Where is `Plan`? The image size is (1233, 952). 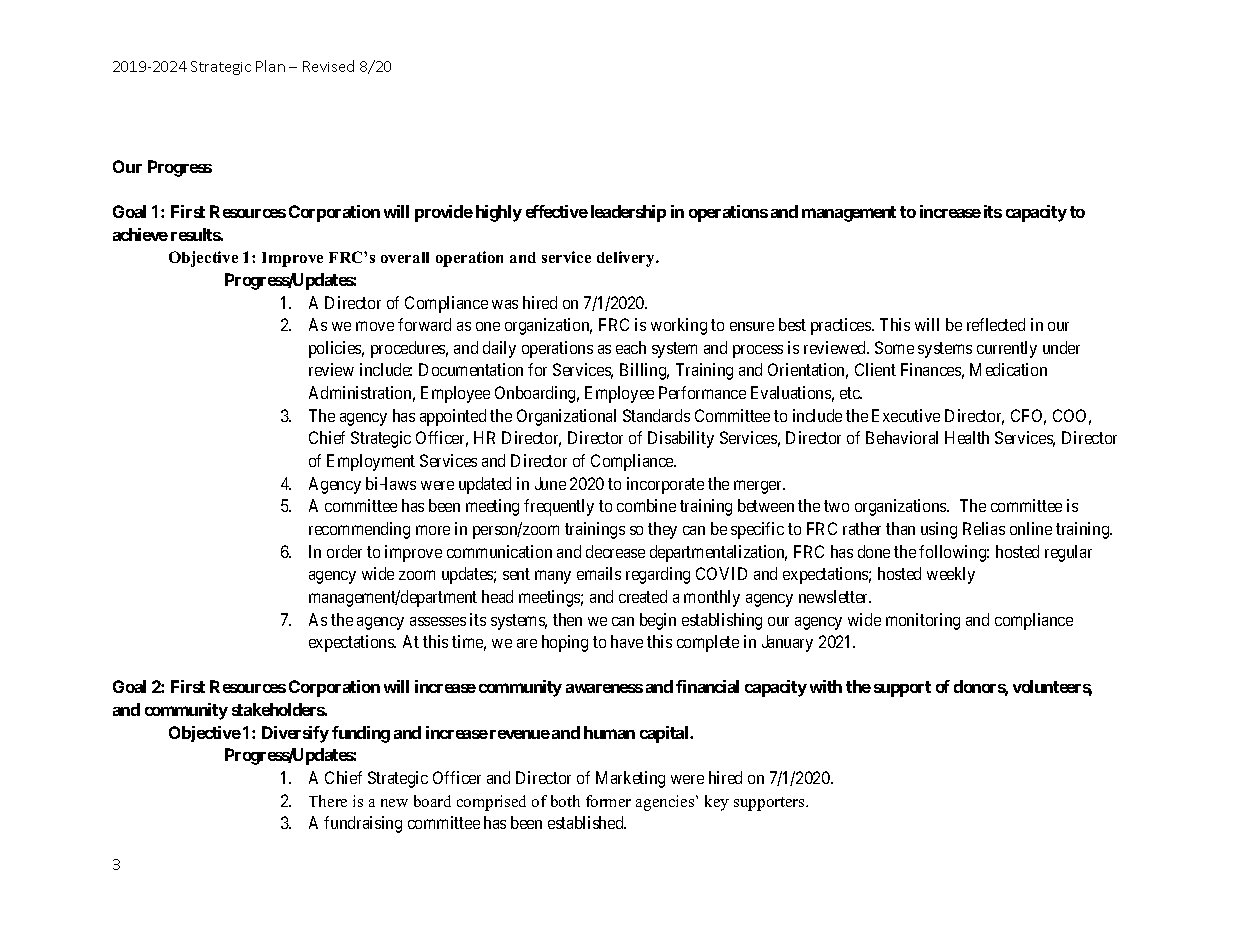 Plan is located at coordinates (270, 66).
